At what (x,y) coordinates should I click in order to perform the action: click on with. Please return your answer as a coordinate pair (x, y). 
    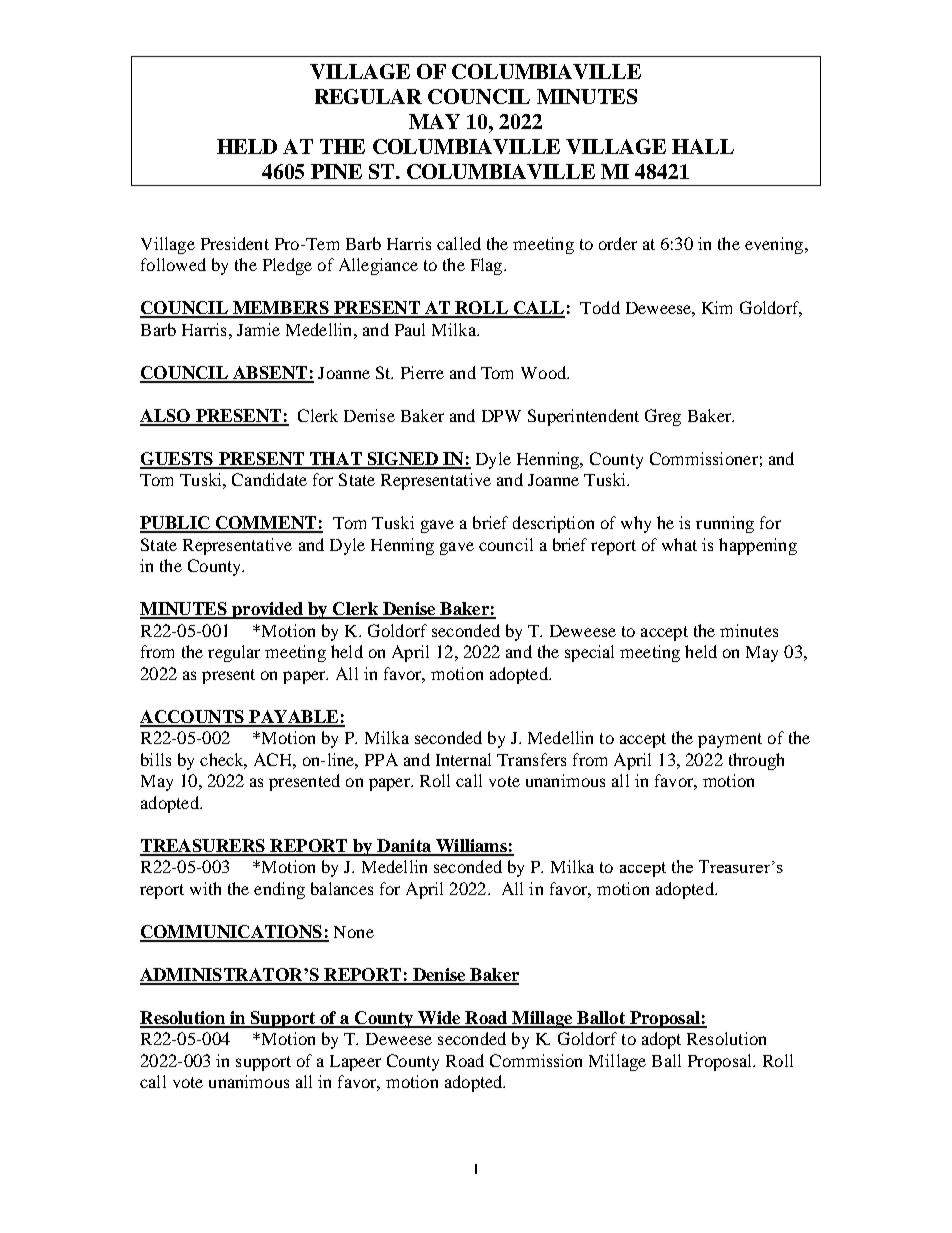
    Looking at the image, I should click on (205, 888).
